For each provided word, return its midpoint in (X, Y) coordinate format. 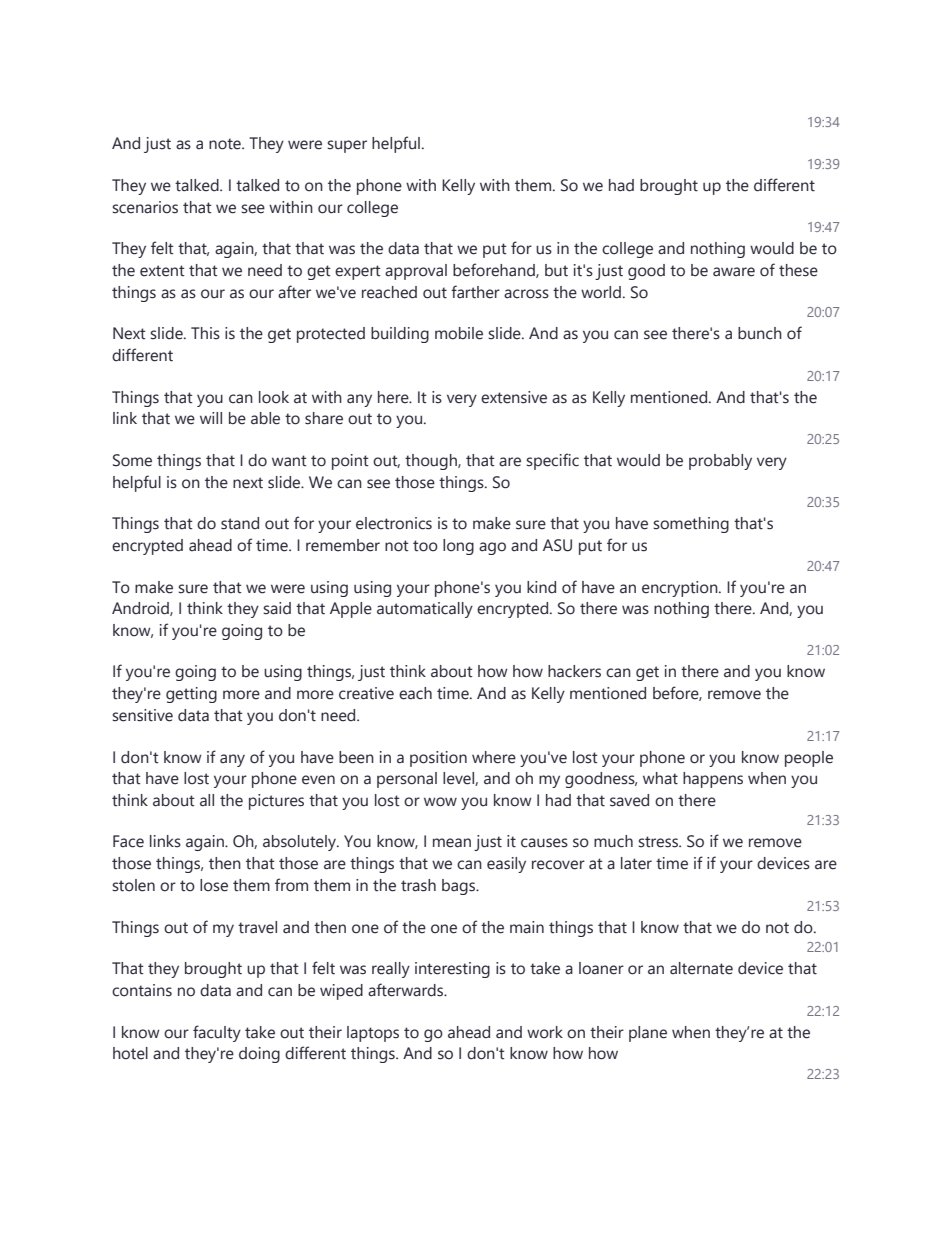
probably (720, 462)
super (347, 146)
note (226, 144)
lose (214, 885)
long (458, 547)
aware (734, 272)
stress (659, 842)
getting (191, 695)
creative (366, 693)
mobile (459, 333)
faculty (217, 1033)
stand (240, 523)
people (809, 759)
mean (452, 843)
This (205, 333)
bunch (760, 333)
